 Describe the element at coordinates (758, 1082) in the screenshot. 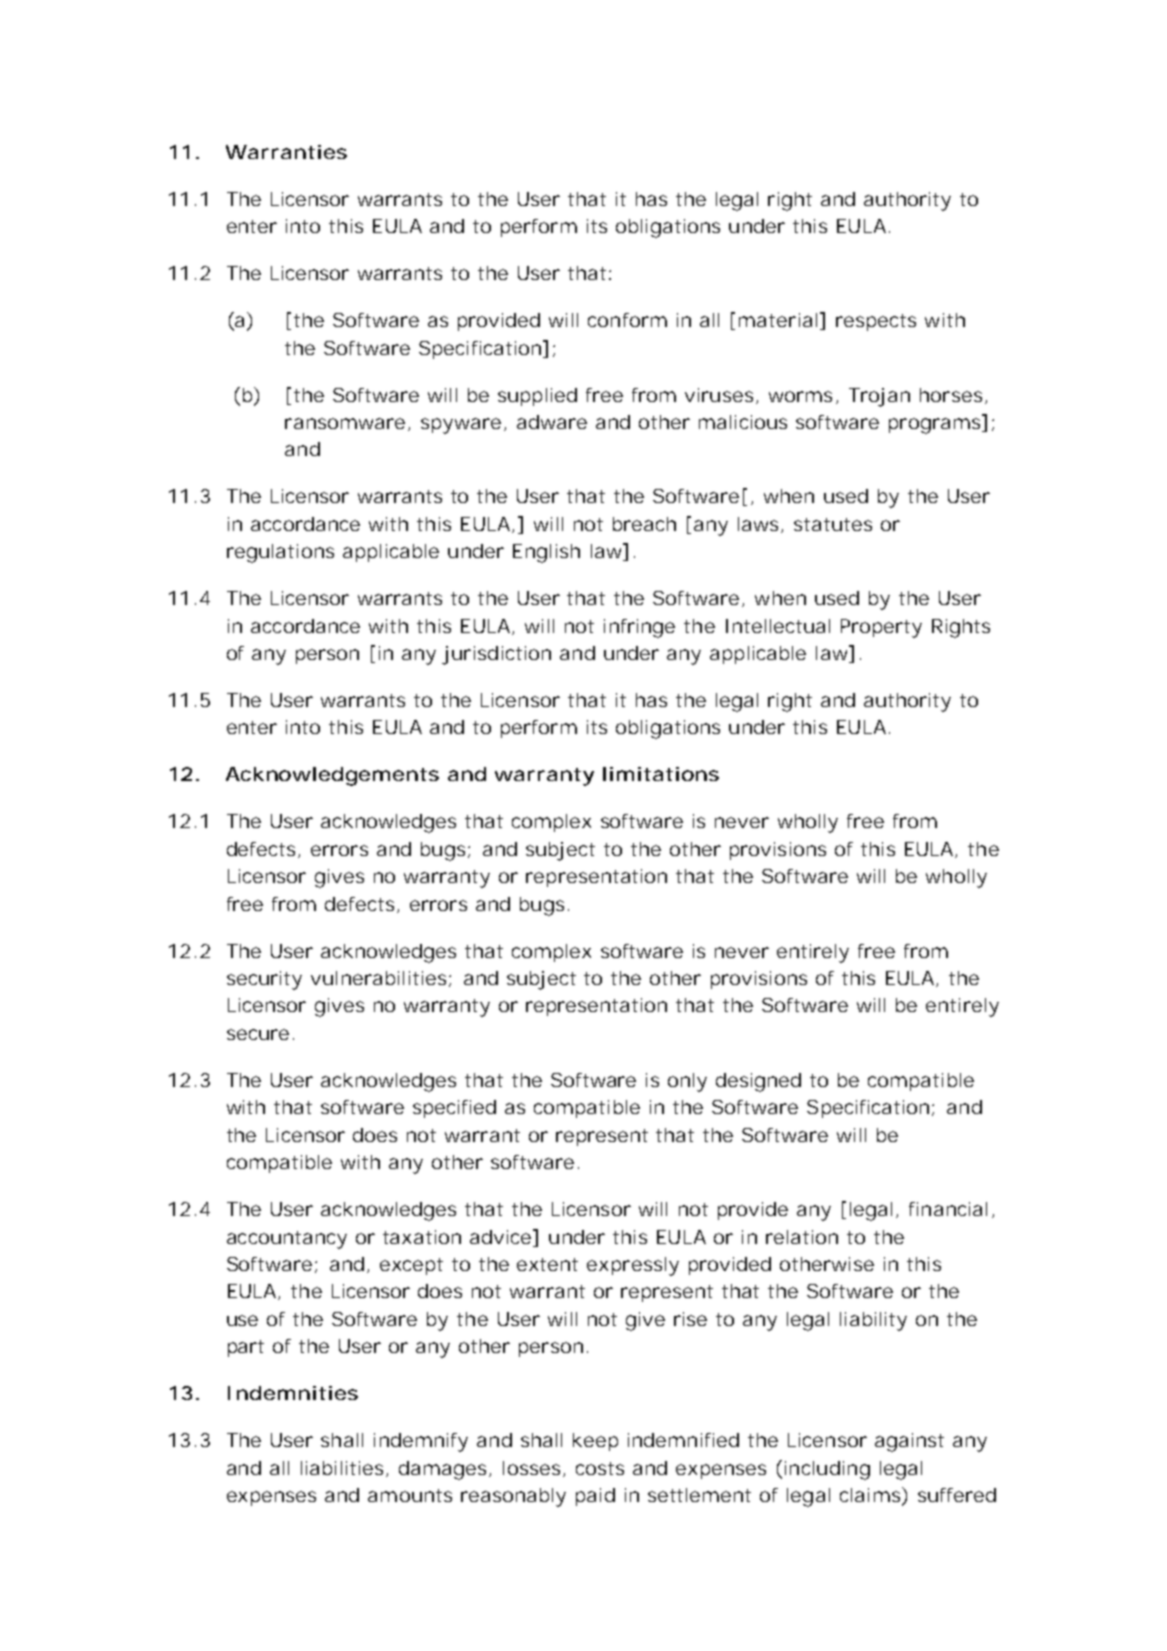

I see `designed` at that location.
